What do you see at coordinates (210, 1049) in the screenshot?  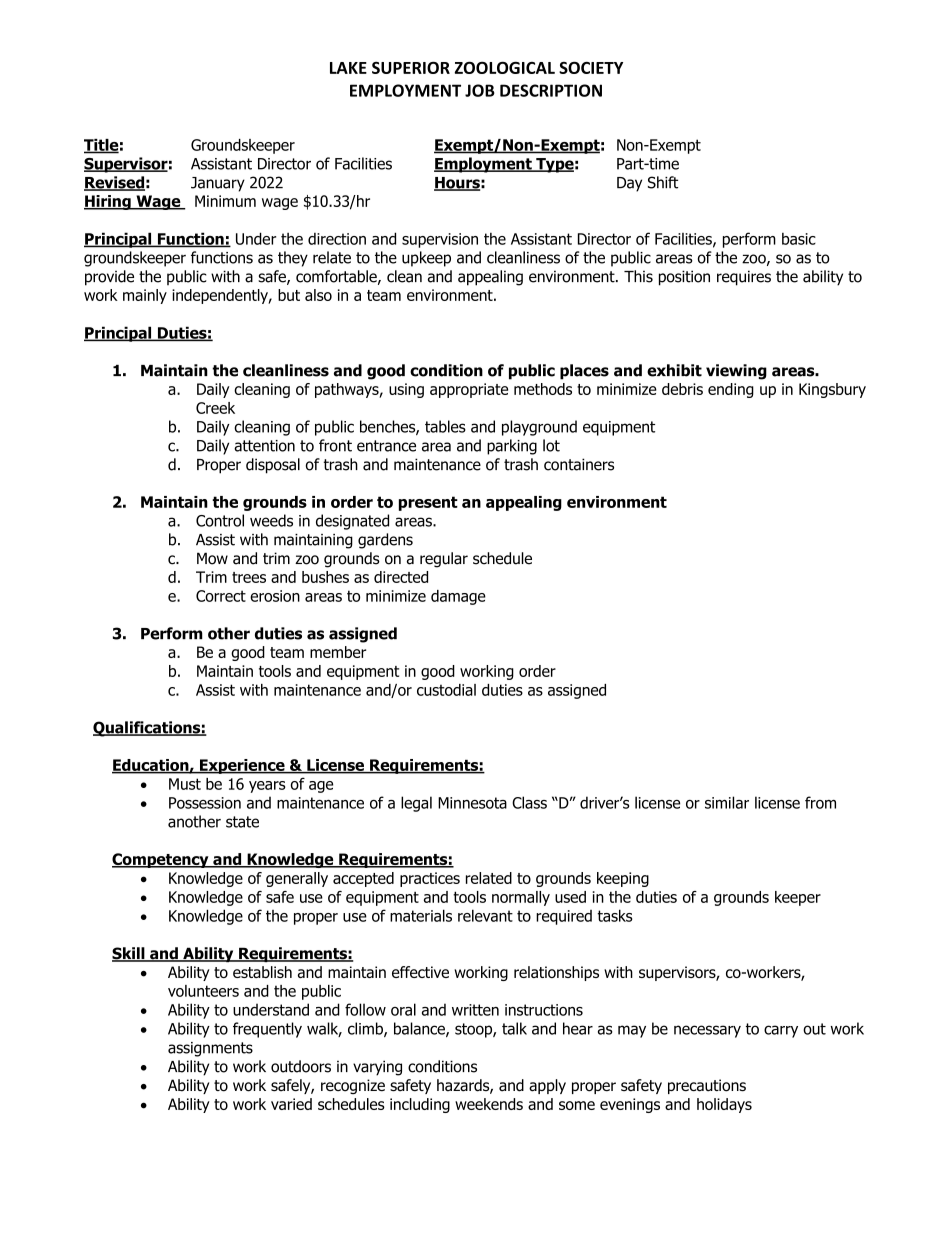 I see `assignments` at bounding box center [210, 1049].
